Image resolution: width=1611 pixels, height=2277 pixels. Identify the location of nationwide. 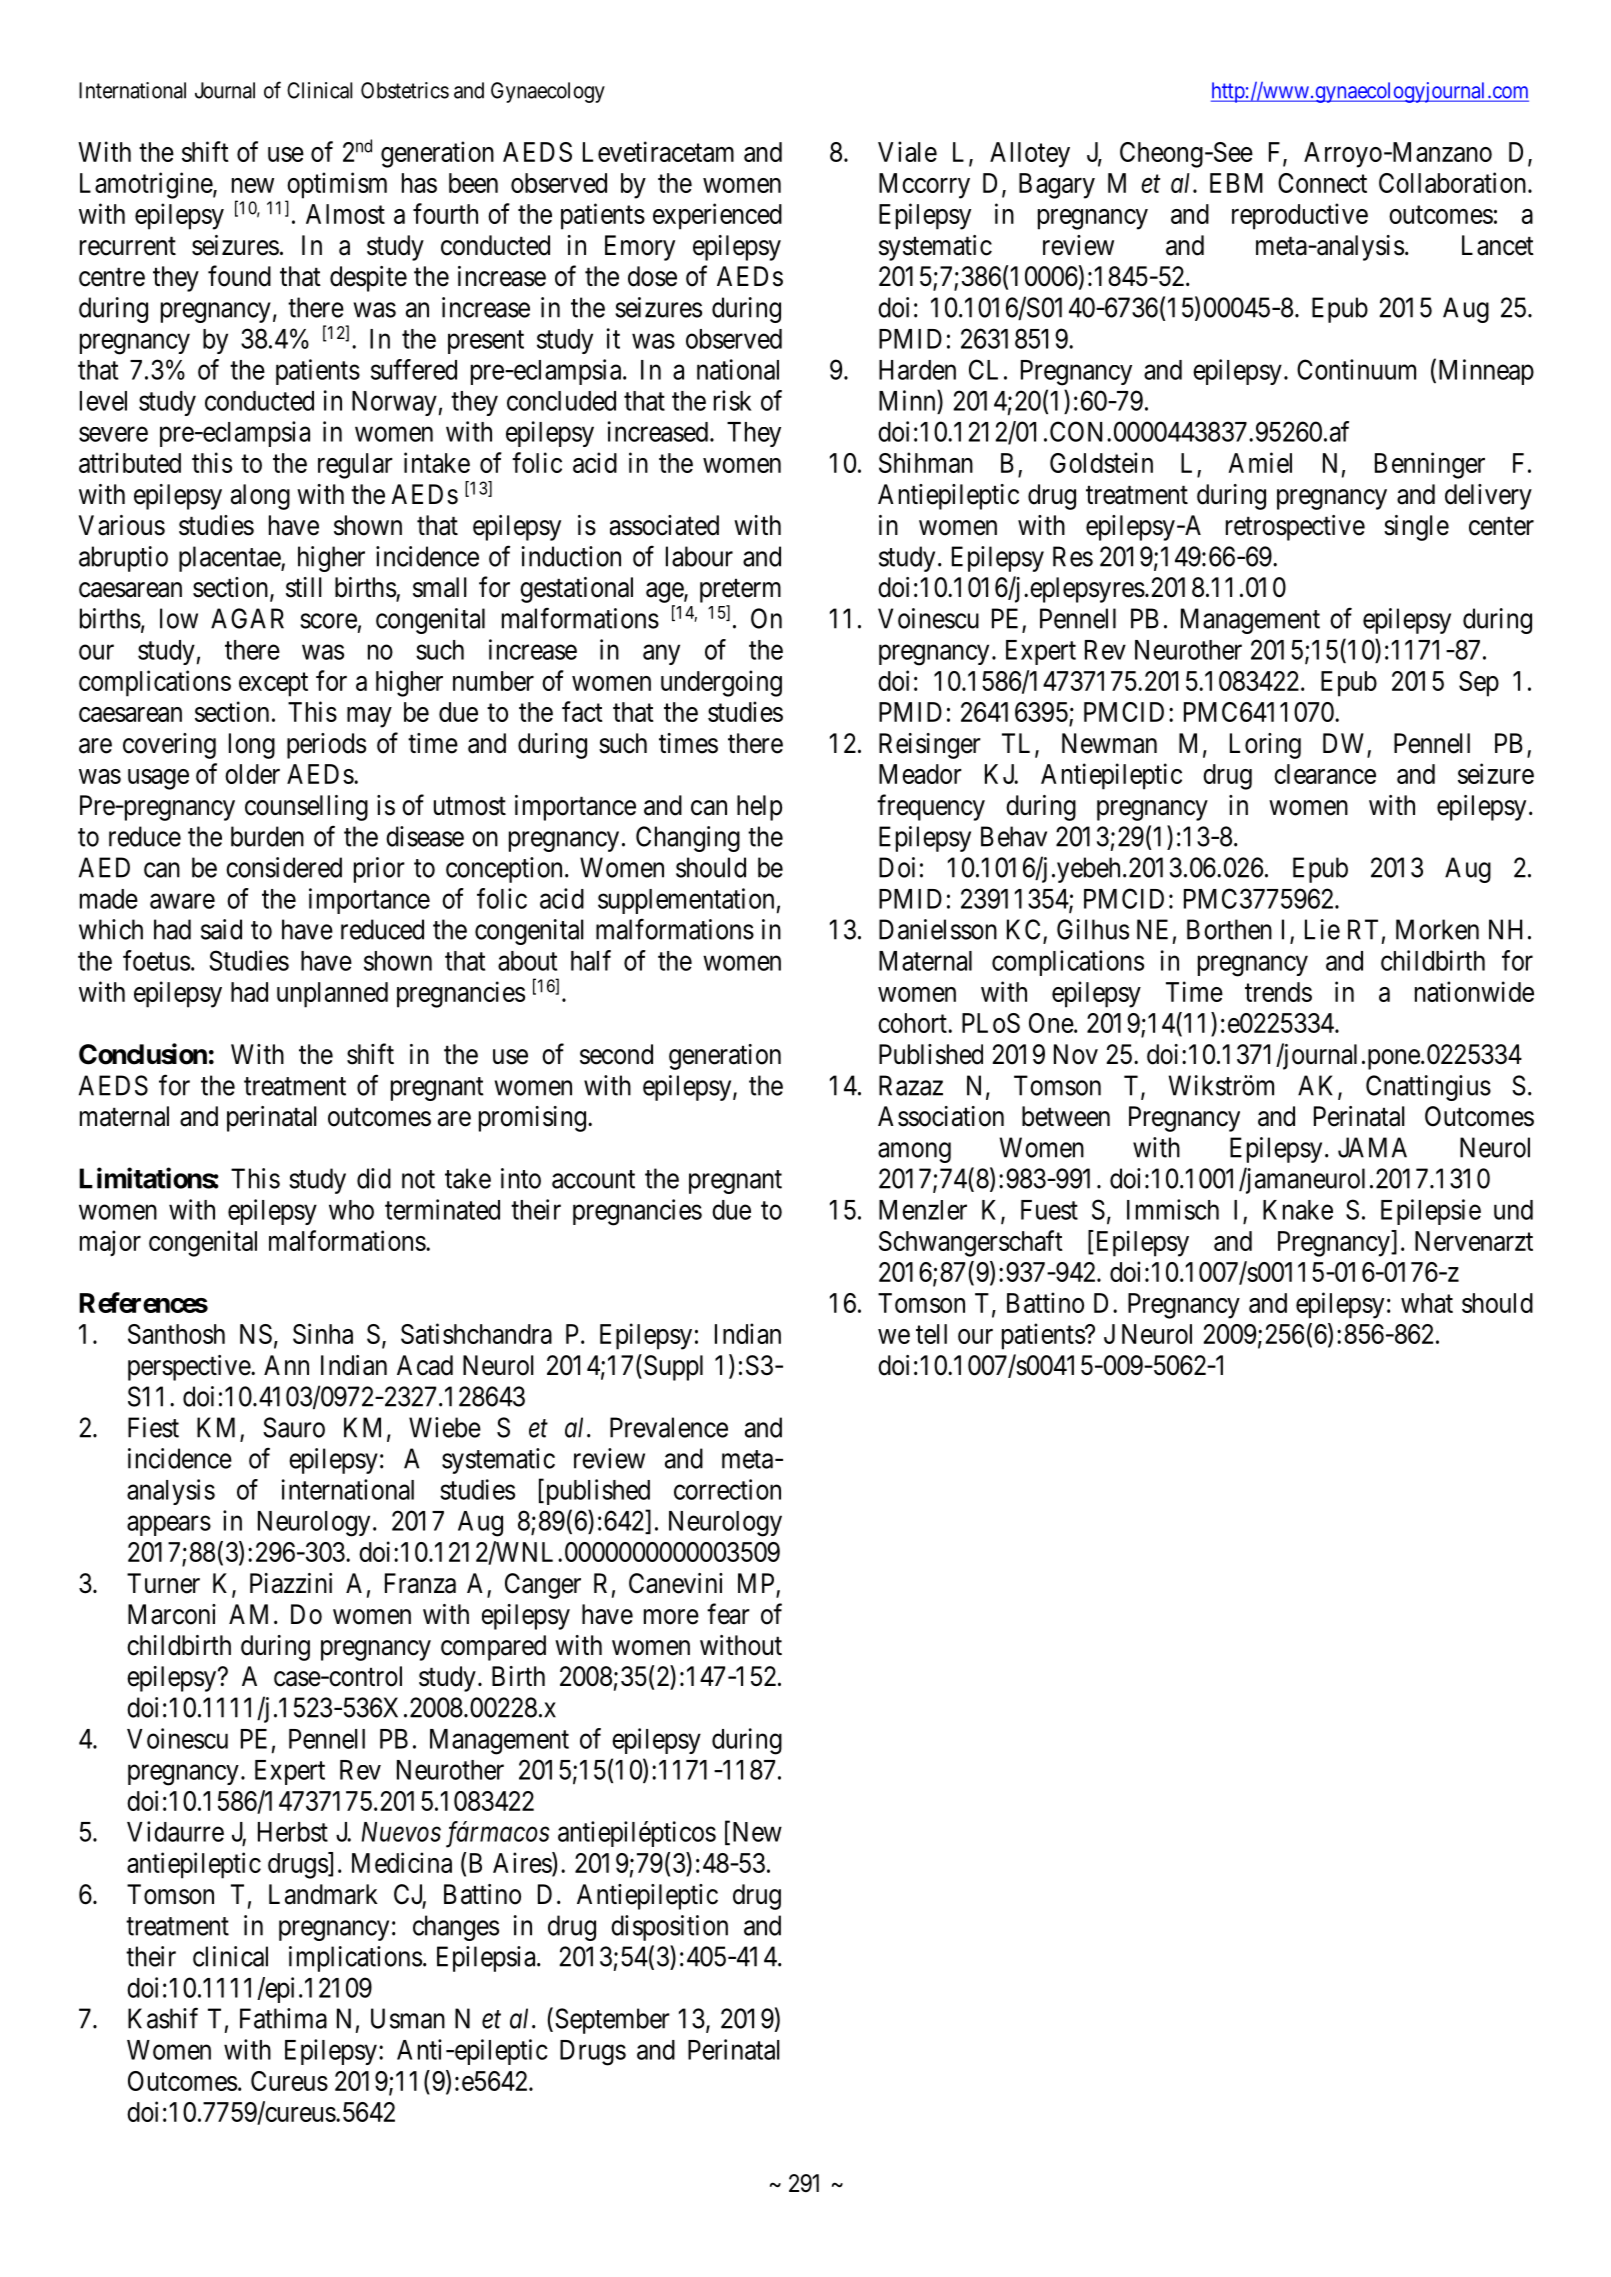
(1474, 991).
